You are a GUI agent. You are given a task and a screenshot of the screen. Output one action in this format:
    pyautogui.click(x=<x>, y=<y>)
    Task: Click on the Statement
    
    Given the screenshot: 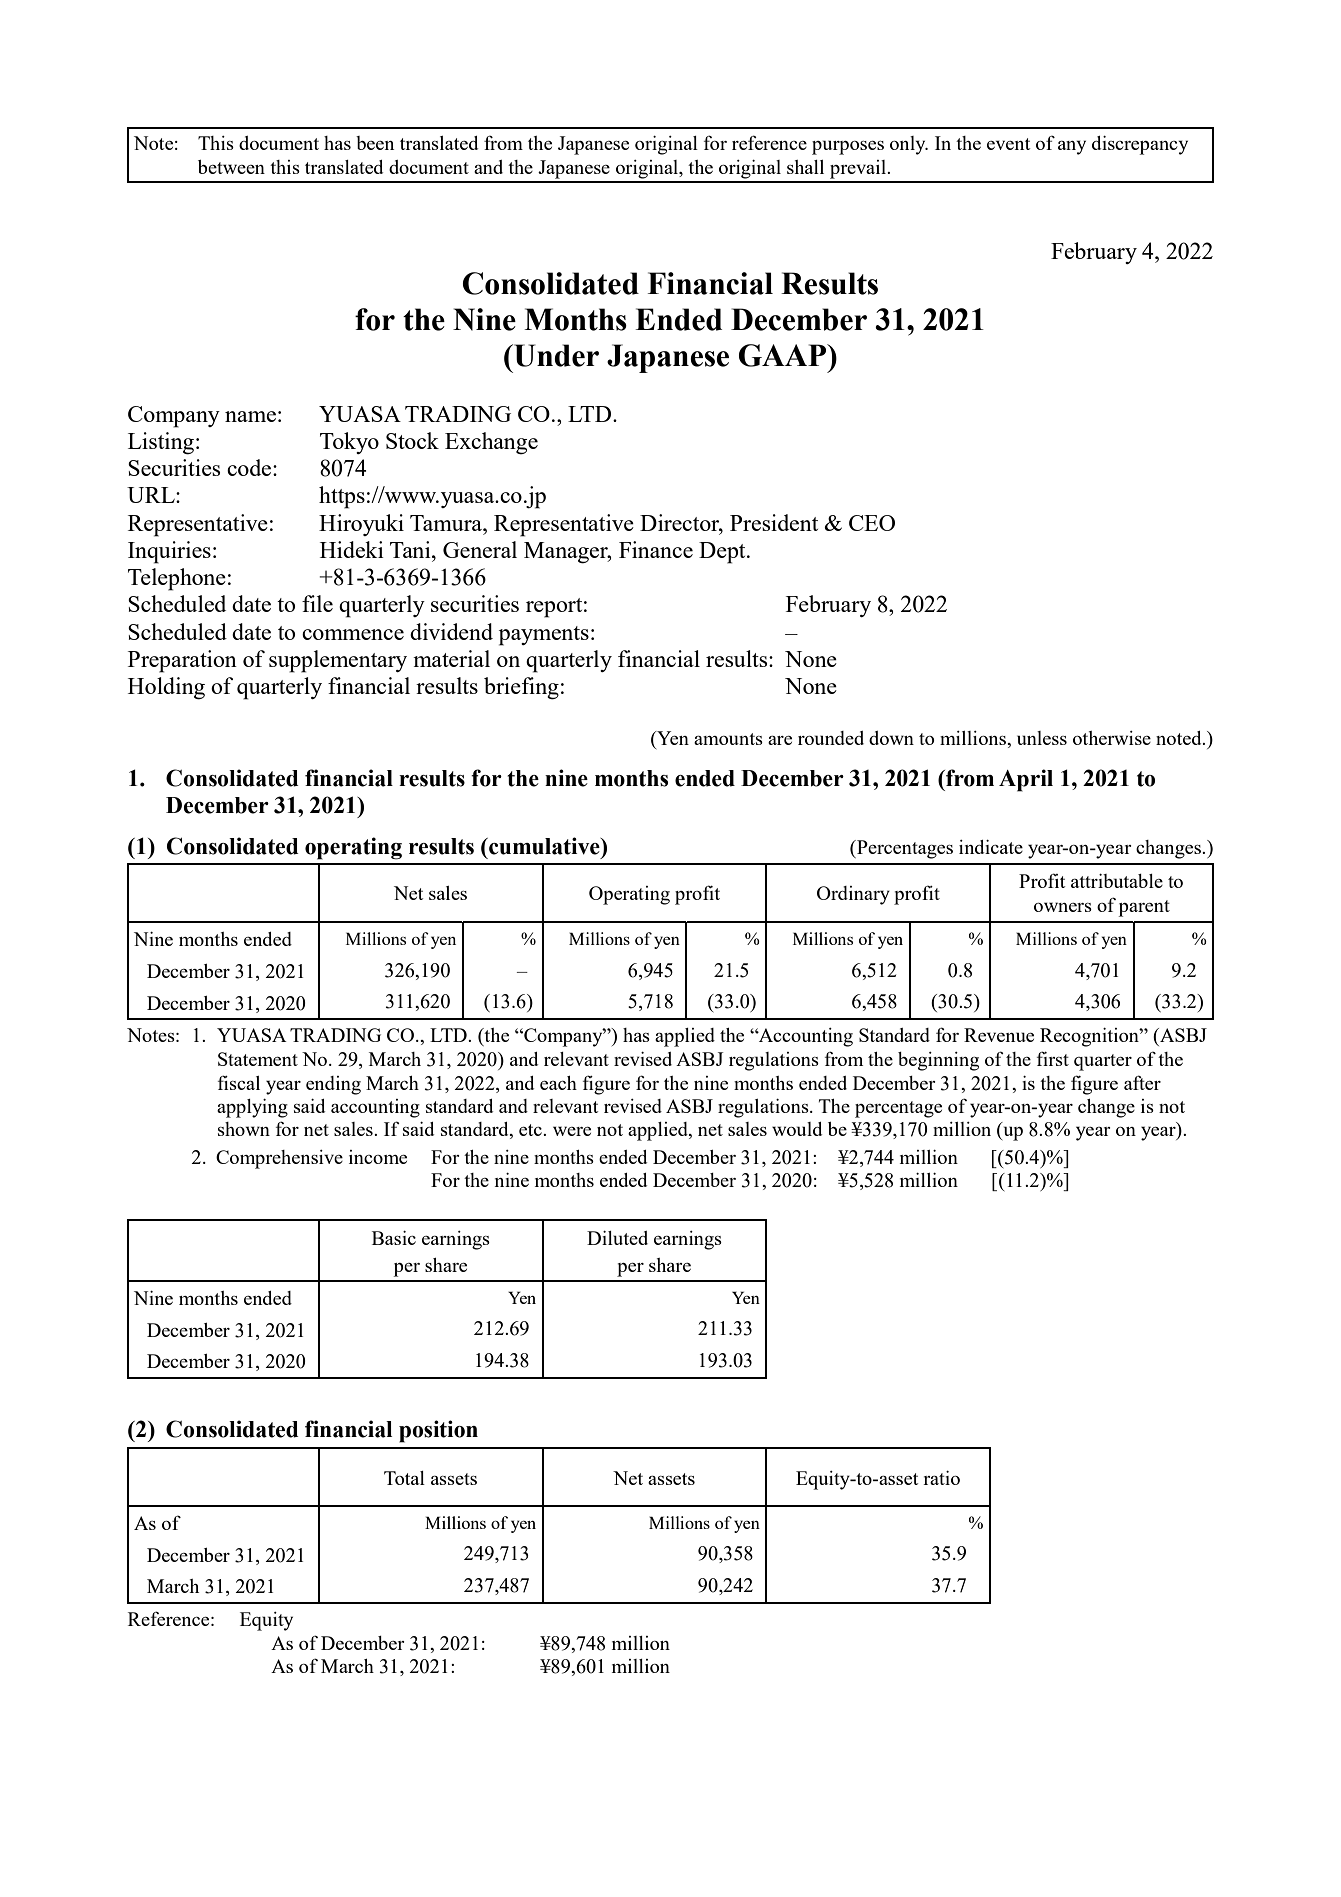 What is the action you would take?
    pyautogui.click(x=258, y=1059)
